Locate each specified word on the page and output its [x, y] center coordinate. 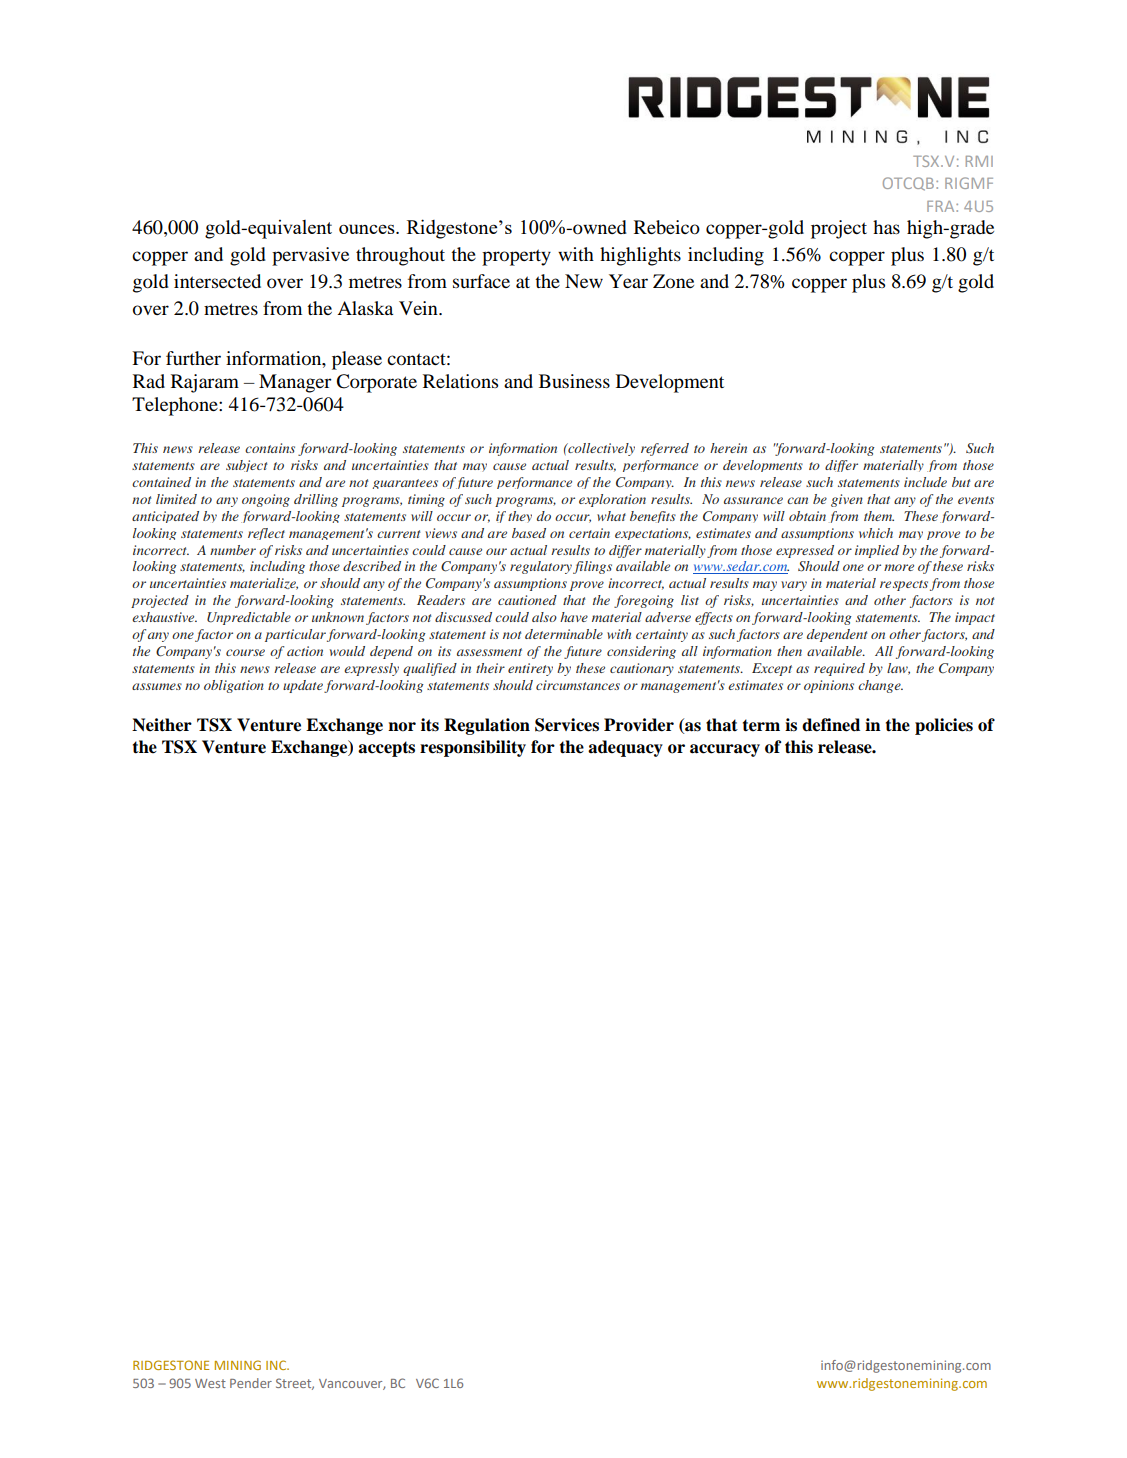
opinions [829, 686]
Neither [162, 725]
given [847, 500]
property [516, 257]
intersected [217, 281]
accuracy [725, 750]
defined [831, 725]
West [210, 1383]
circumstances [578, 685]
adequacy [625, 748]
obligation [234, 686]
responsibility [473, 748]
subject [247, 466]
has [886, 227]
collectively [600, 449]
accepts [386, 749]
